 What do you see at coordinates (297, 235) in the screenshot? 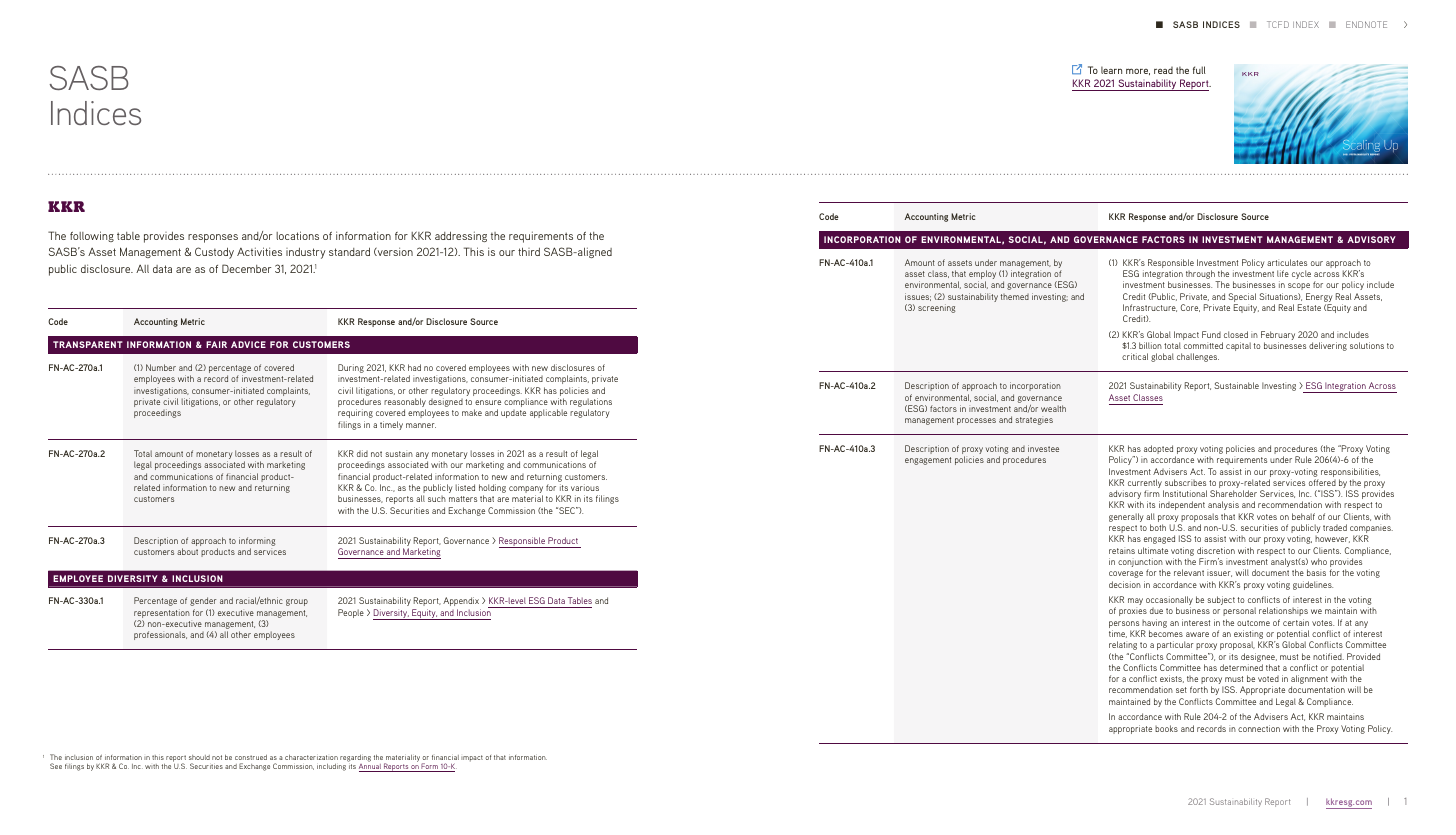
I see `locations` at bounding box center [297, 235].
